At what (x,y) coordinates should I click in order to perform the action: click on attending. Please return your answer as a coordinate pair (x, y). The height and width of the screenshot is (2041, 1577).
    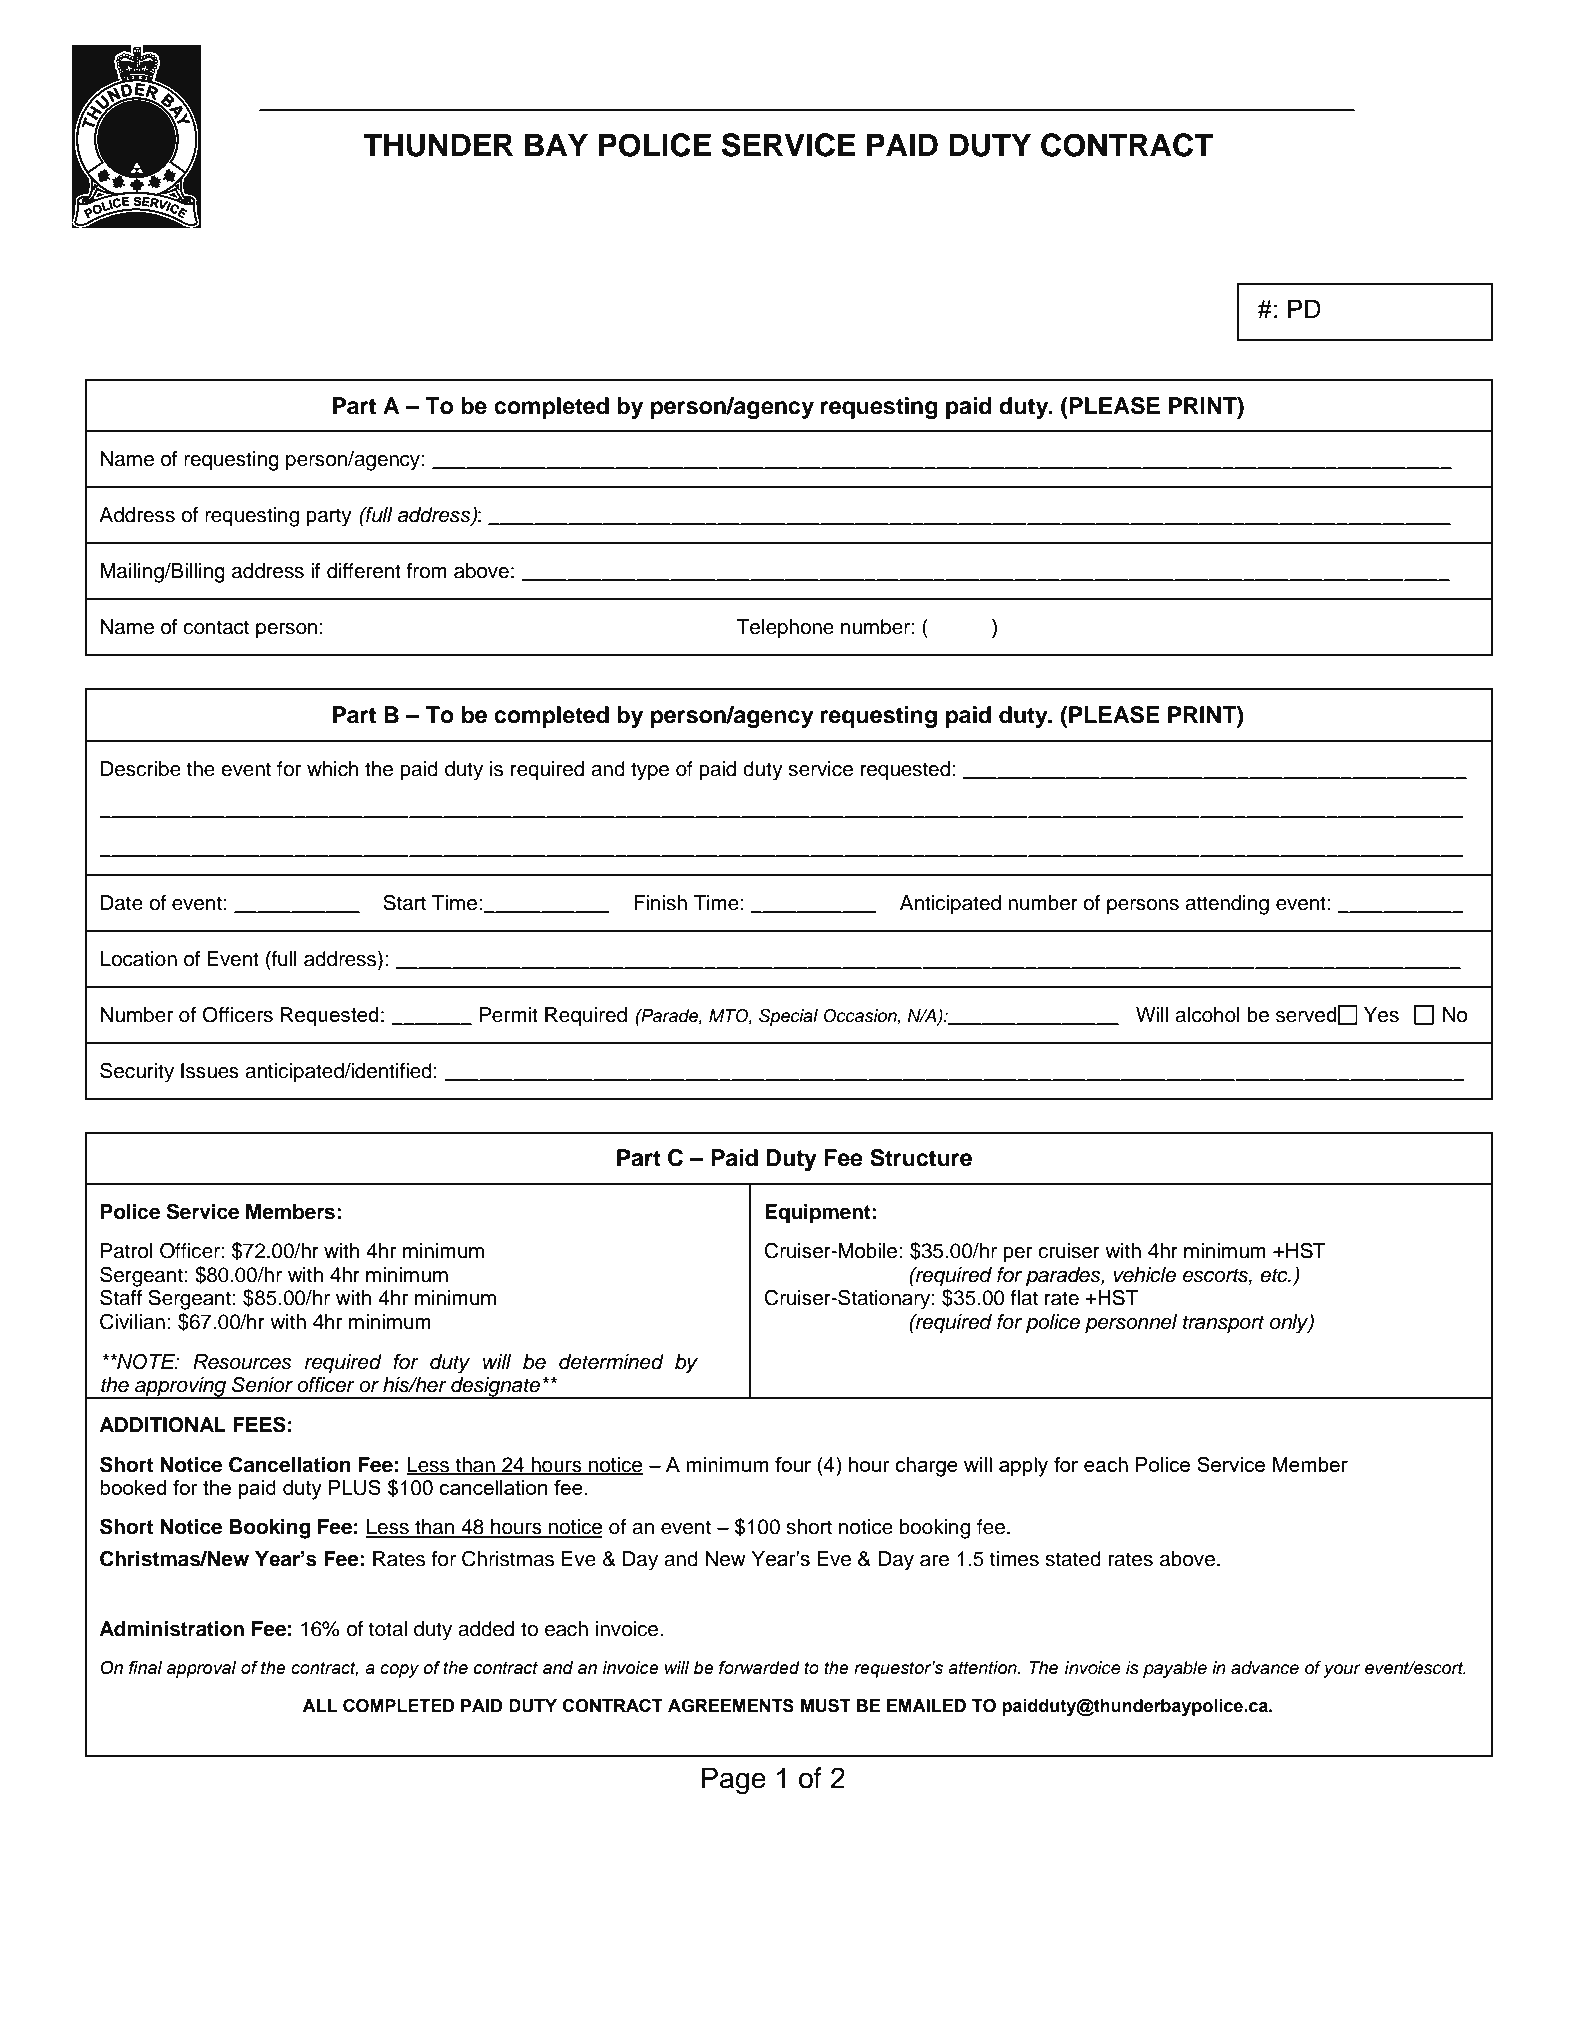
    Looking at the image, I should click on (1227, 905).
